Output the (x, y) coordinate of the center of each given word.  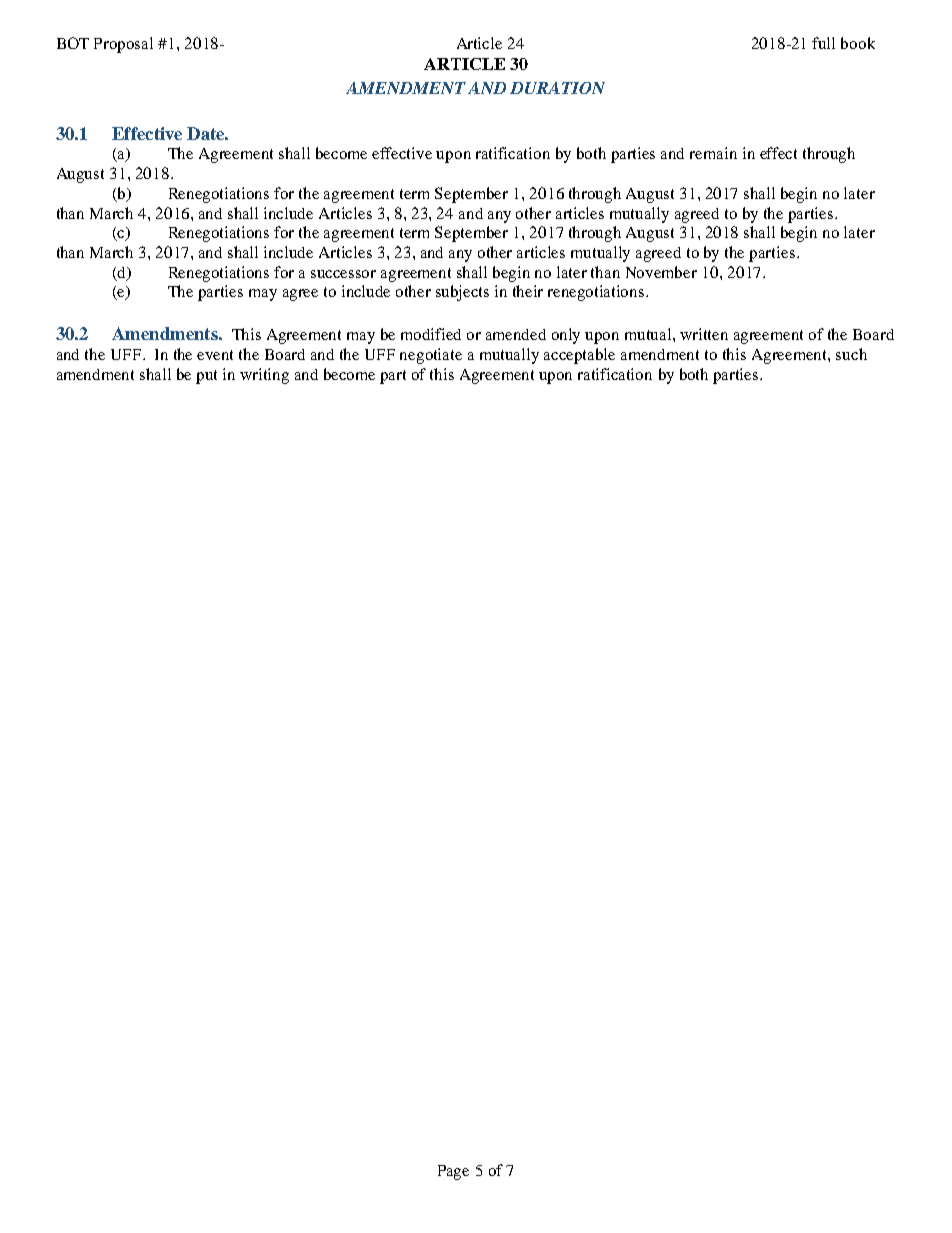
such (851, 354)
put (206, 377)
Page (453, 1172)
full (823, 43)
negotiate (431, 356)
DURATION (557, 88)
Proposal (123, 45)
